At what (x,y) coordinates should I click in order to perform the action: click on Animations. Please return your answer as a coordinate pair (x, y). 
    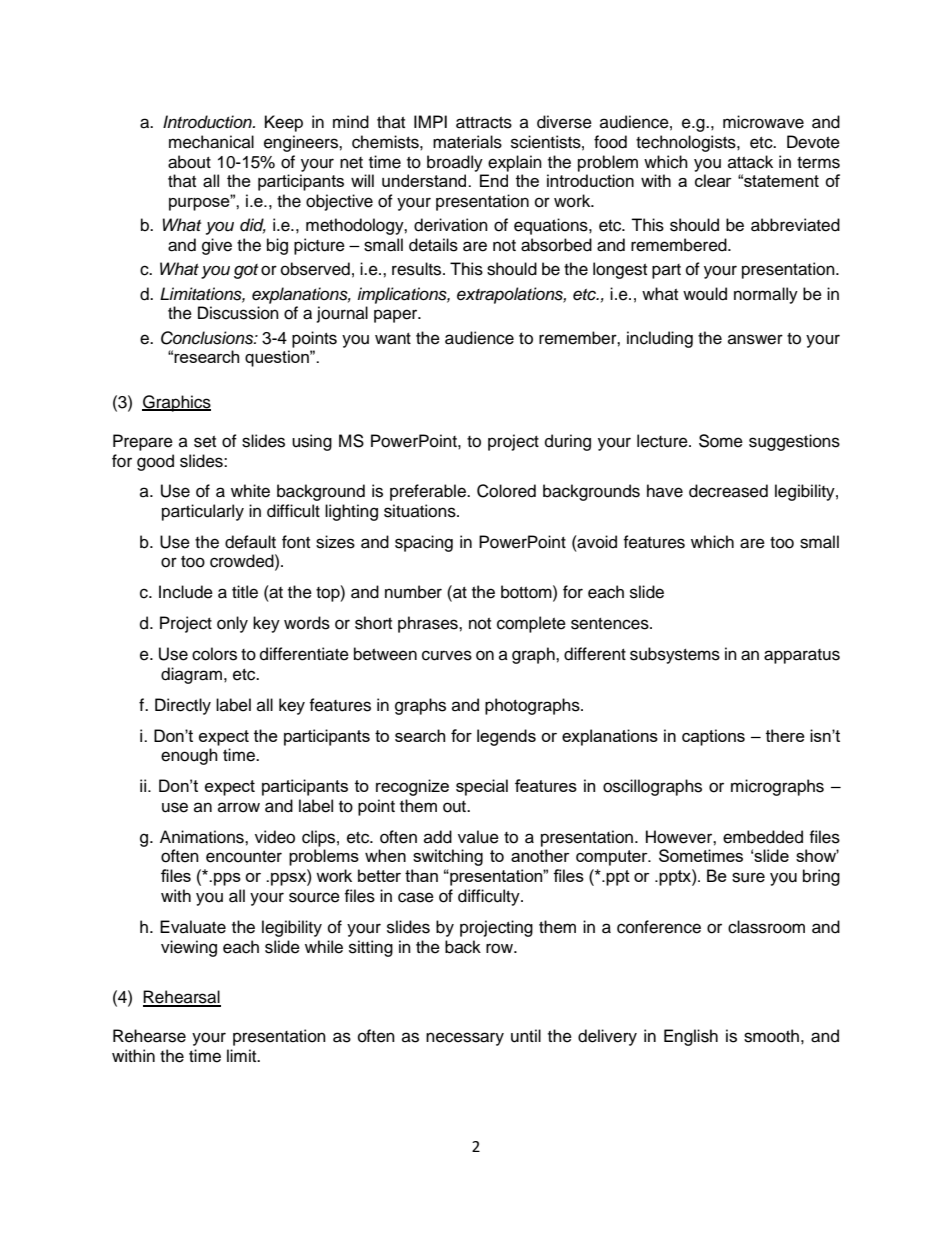
    Looking at the image, I should click on (203, 837).
